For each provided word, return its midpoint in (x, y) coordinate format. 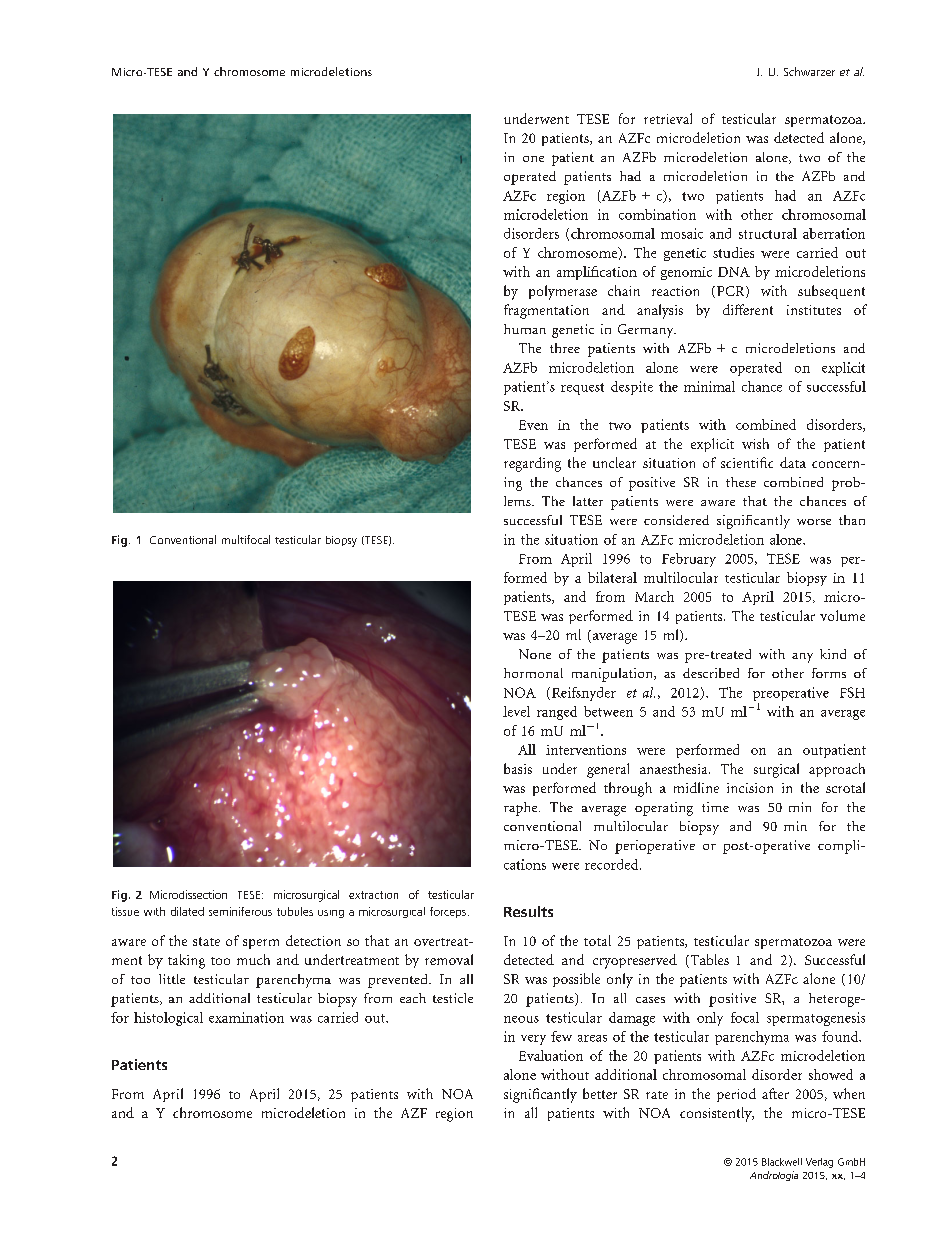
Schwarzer (809, 71)
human (525, 329)
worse (814, 522)
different (748, 309)
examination (246, 1017)
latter (588, 501)
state (206, 941)
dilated (187, 911)
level (516, 711)
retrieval (668, 118)
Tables (708, 961)
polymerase (563, 292)
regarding (532, 464)
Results (528, 911)
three (565, 348)
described (711, 673)
